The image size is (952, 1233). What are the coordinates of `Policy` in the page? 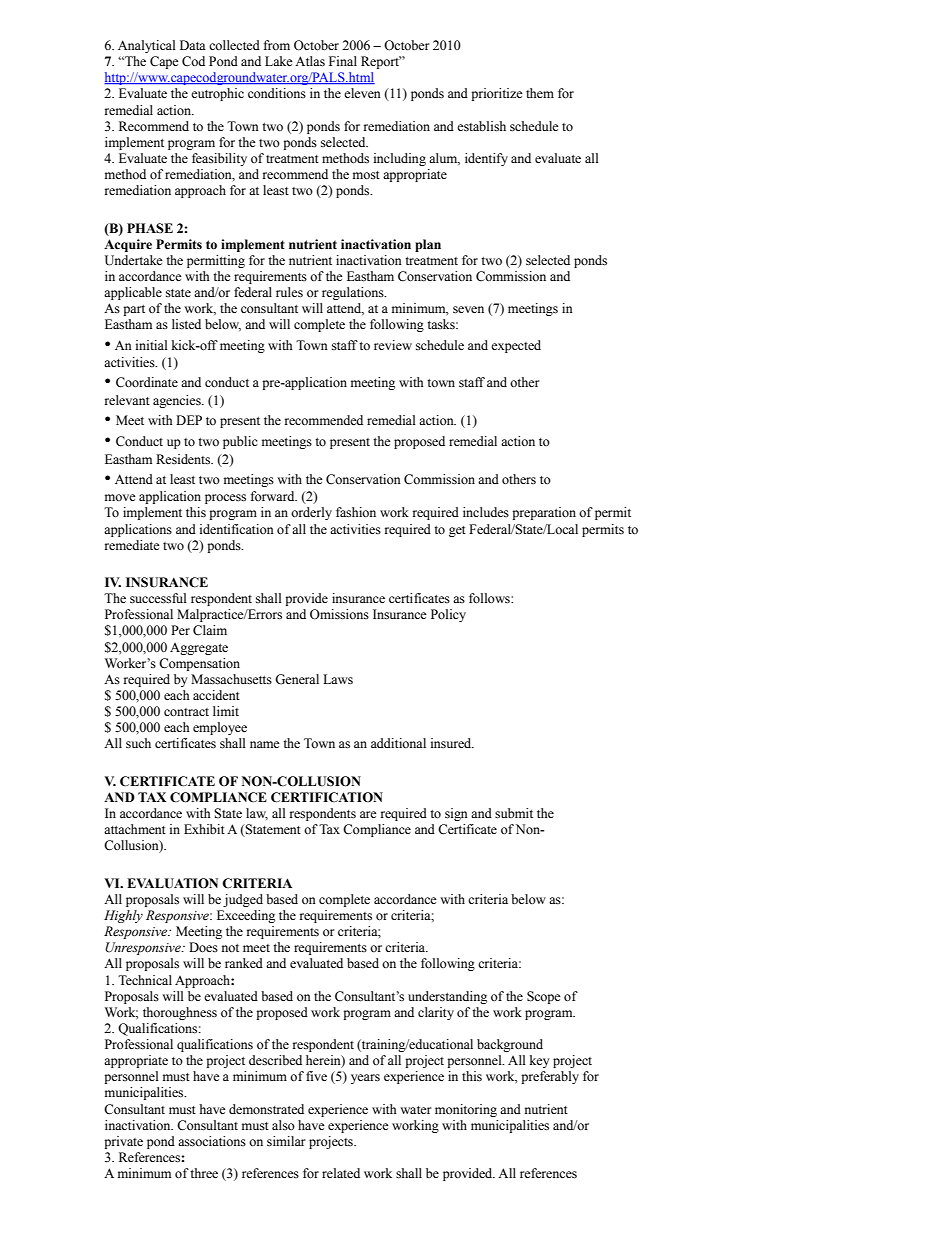 It's located at (448, 615).
